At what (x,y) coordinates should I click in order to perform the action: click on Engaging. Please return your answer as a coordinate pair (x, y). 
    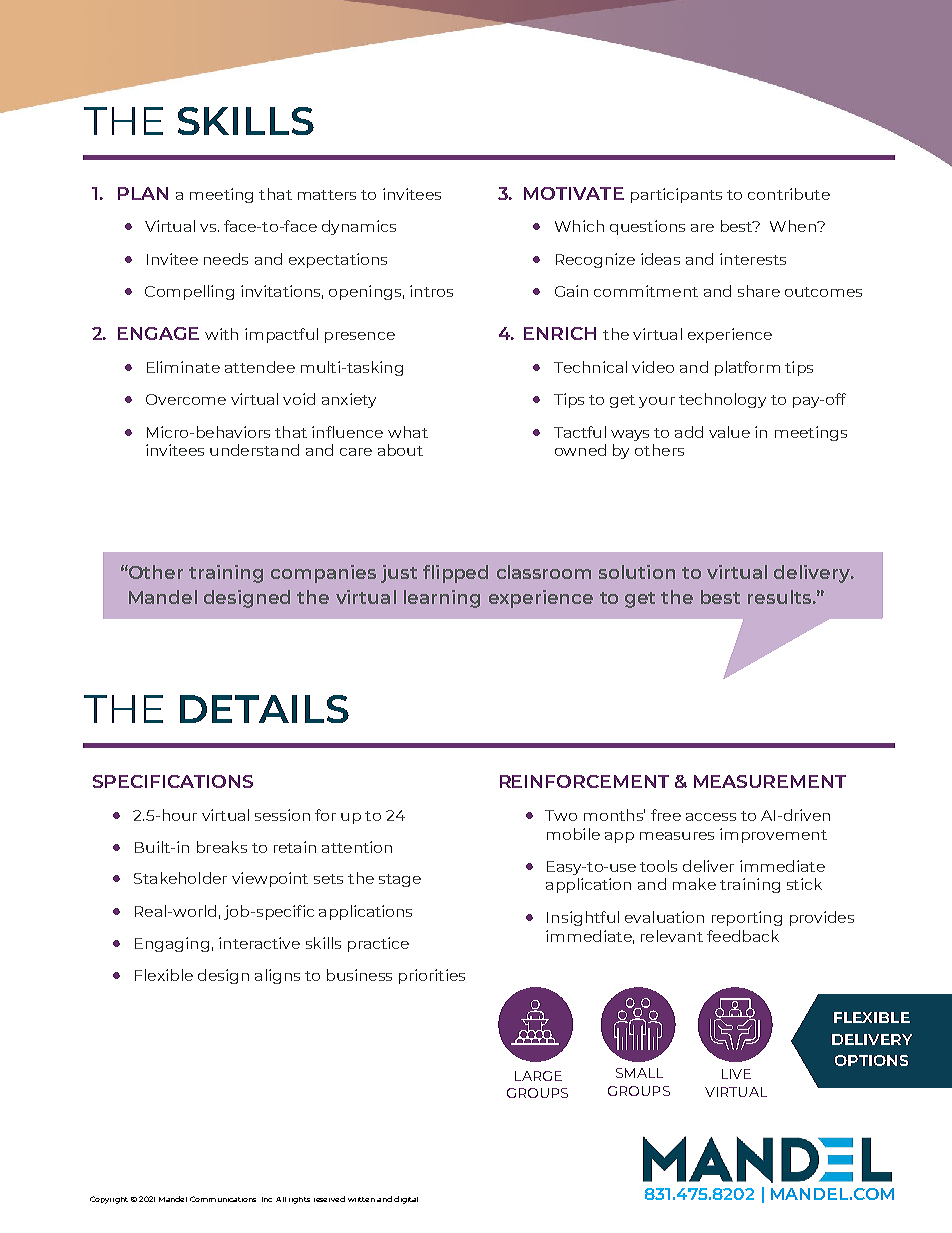
    Looking at the image, I should click on (172, 944).
